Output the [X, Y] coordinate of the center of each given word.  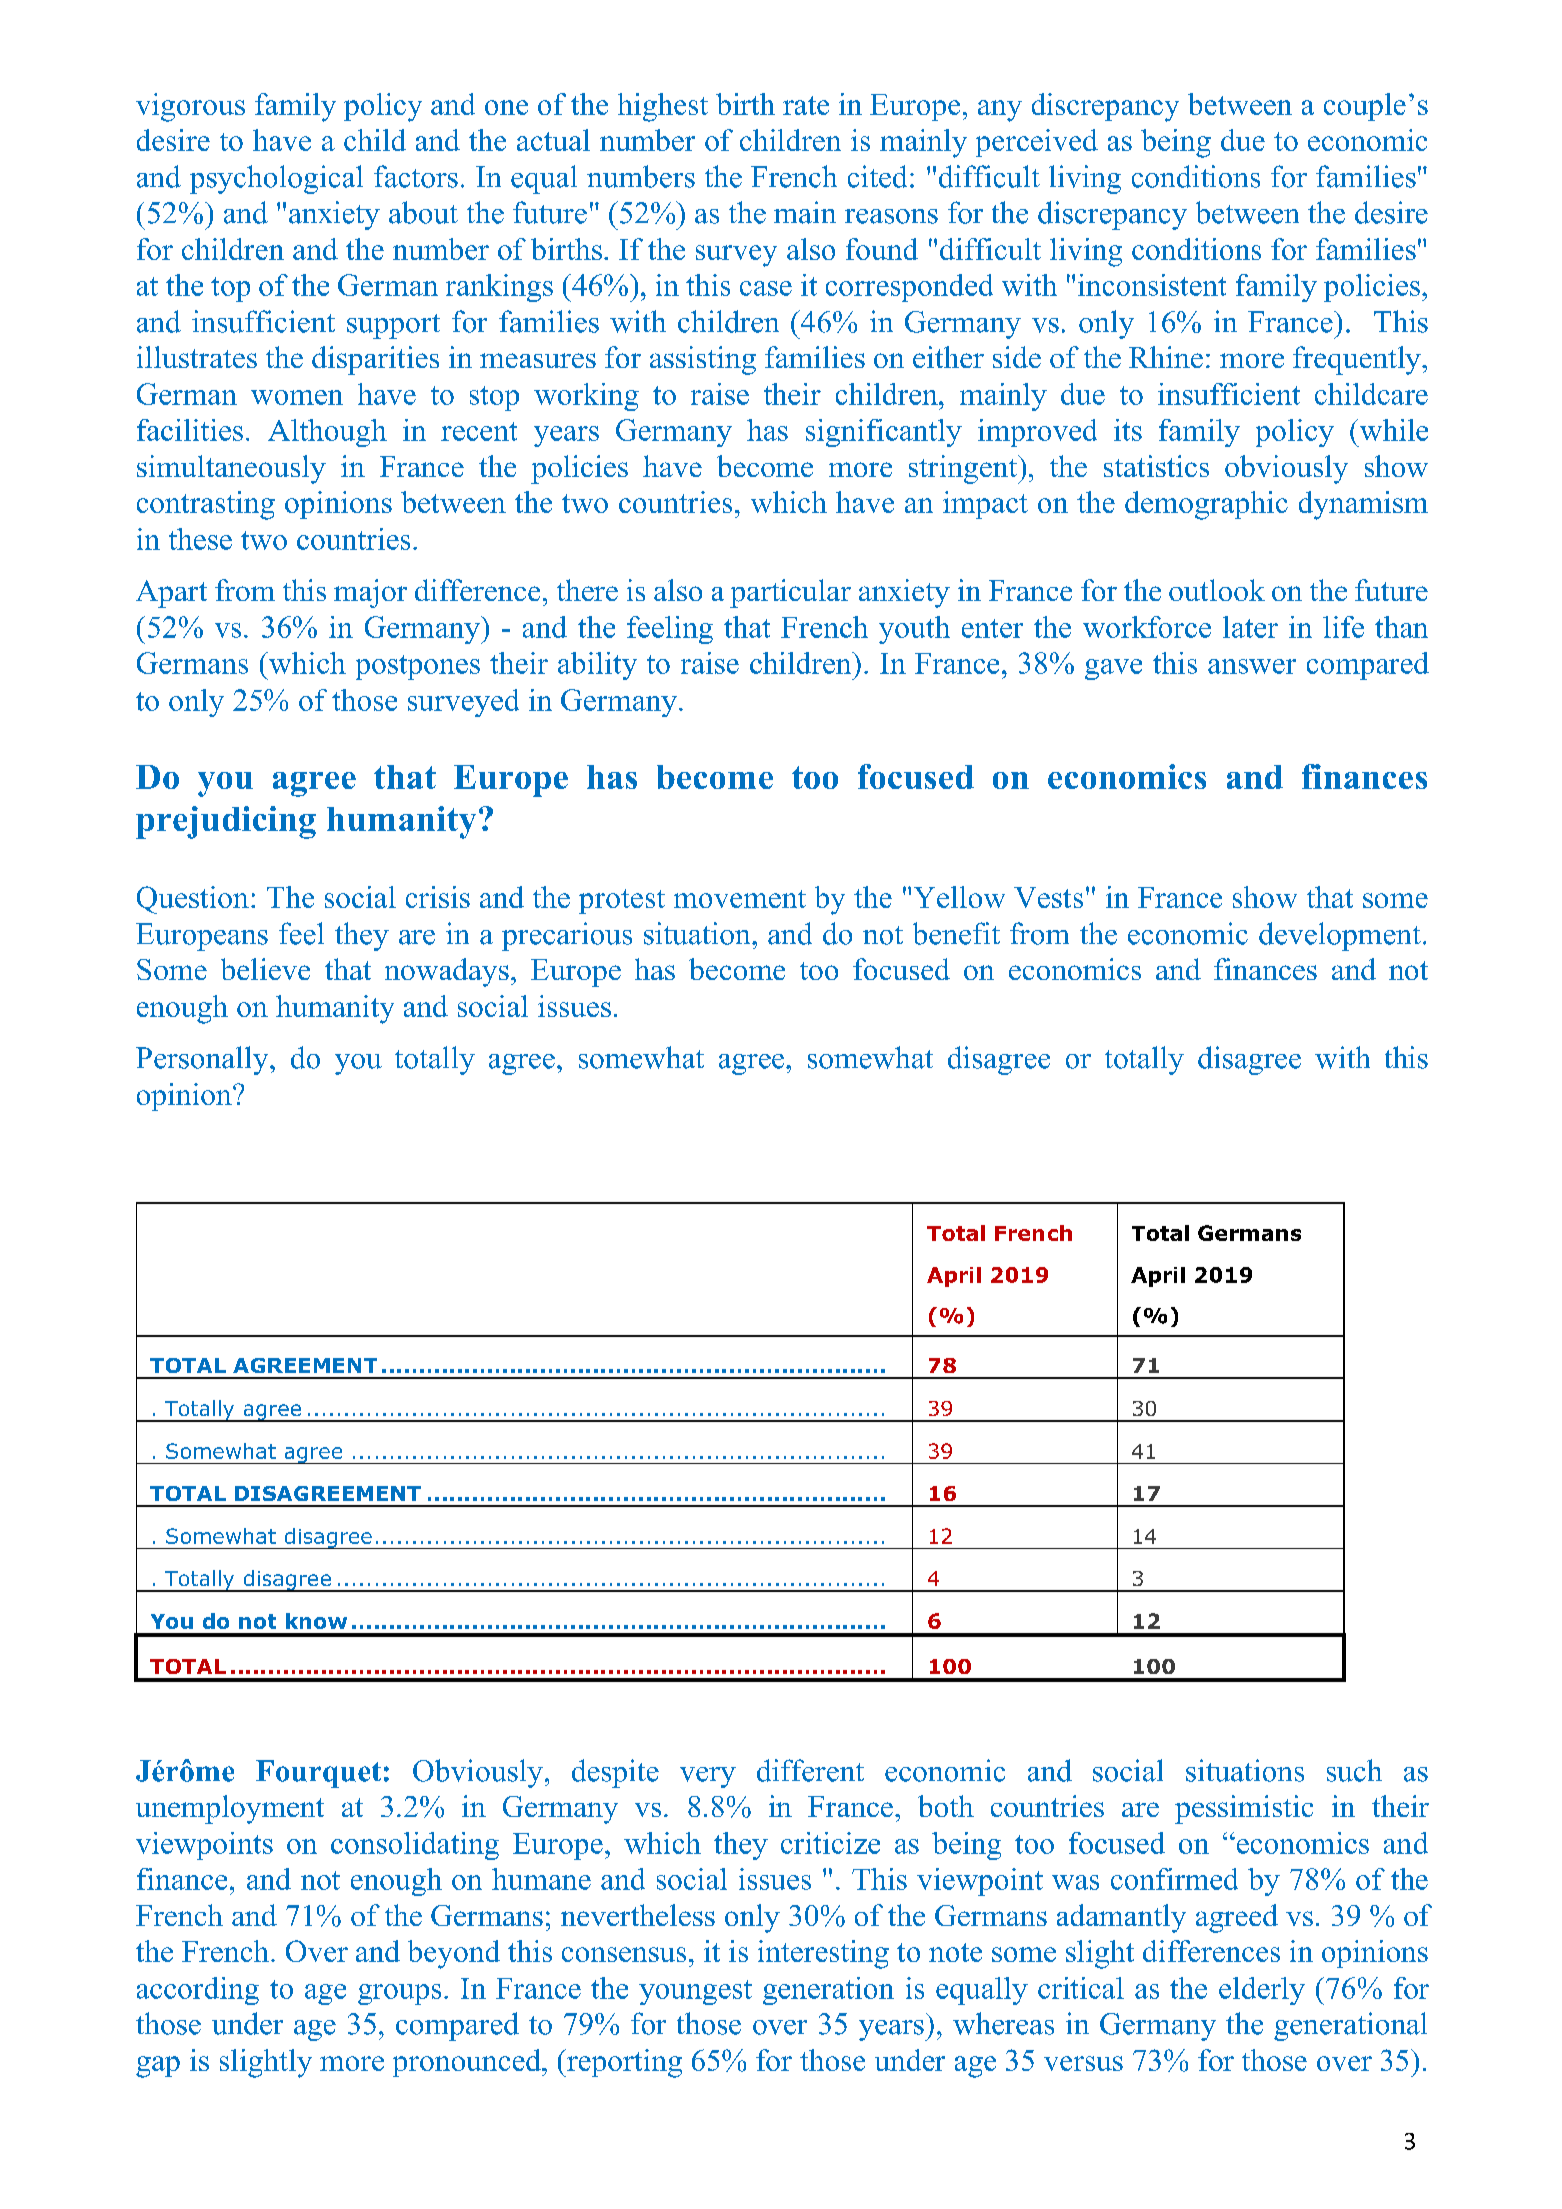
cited [877, 176]
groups [399, 1994]
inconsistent [1152, 285]
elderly [1262, 1991]
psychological [276, 179]
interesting [823, 1954]
